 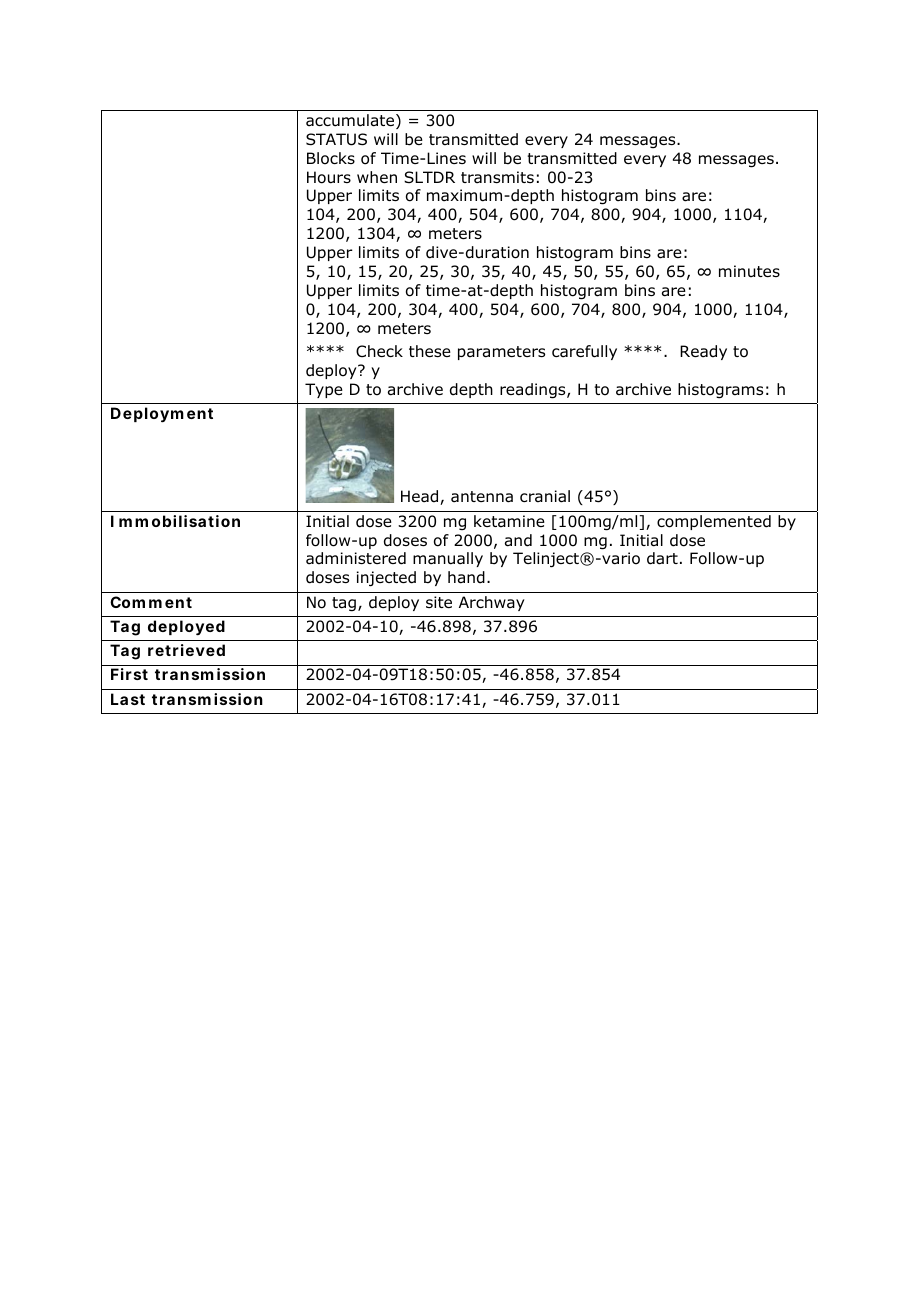 I want to click on Check, so click(x=379, y=351).
